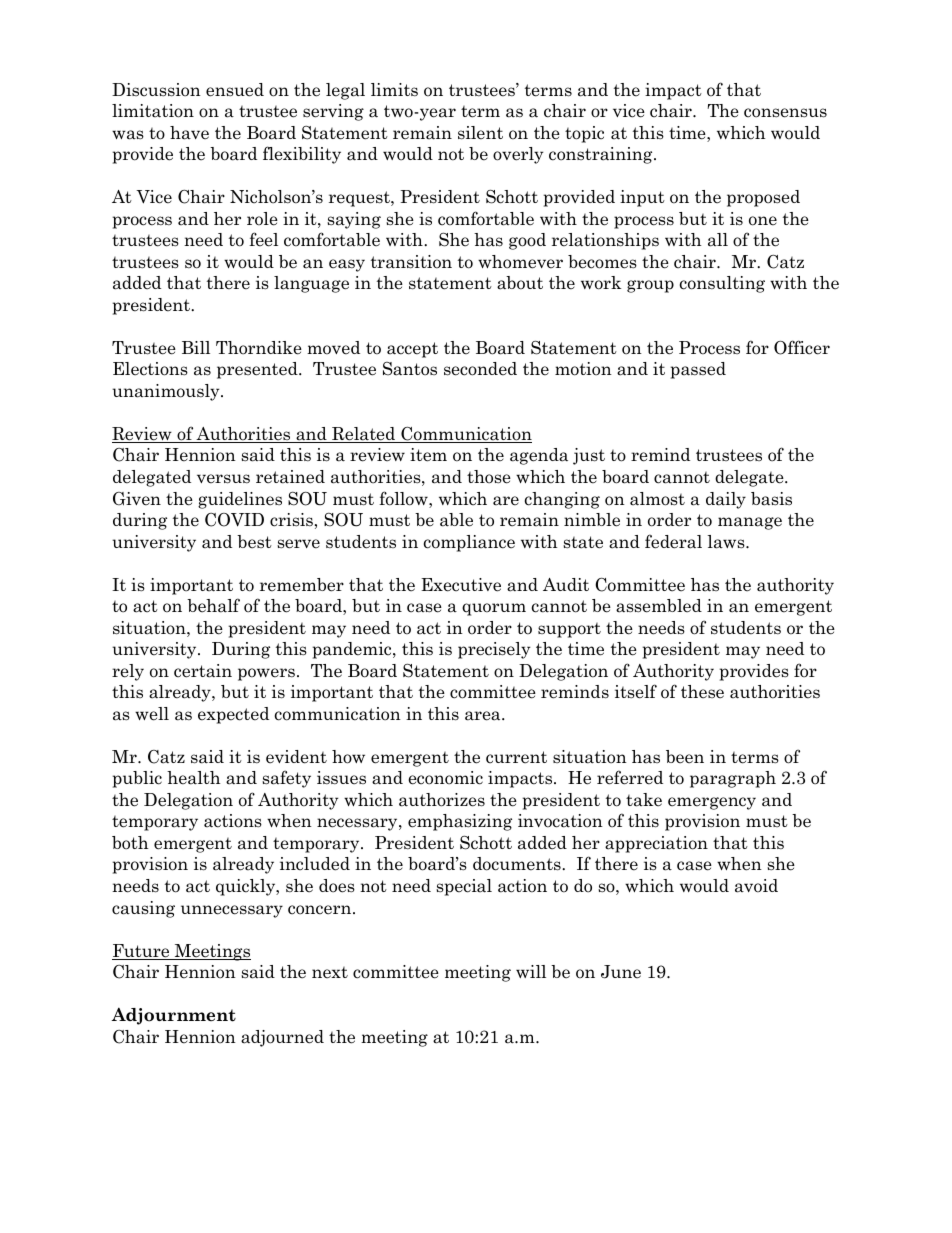 The image size is (952, 1233). What do you see at coordinates (480, 133) in the screenshot?
I see `silent` at bounding box center [480, 133].
